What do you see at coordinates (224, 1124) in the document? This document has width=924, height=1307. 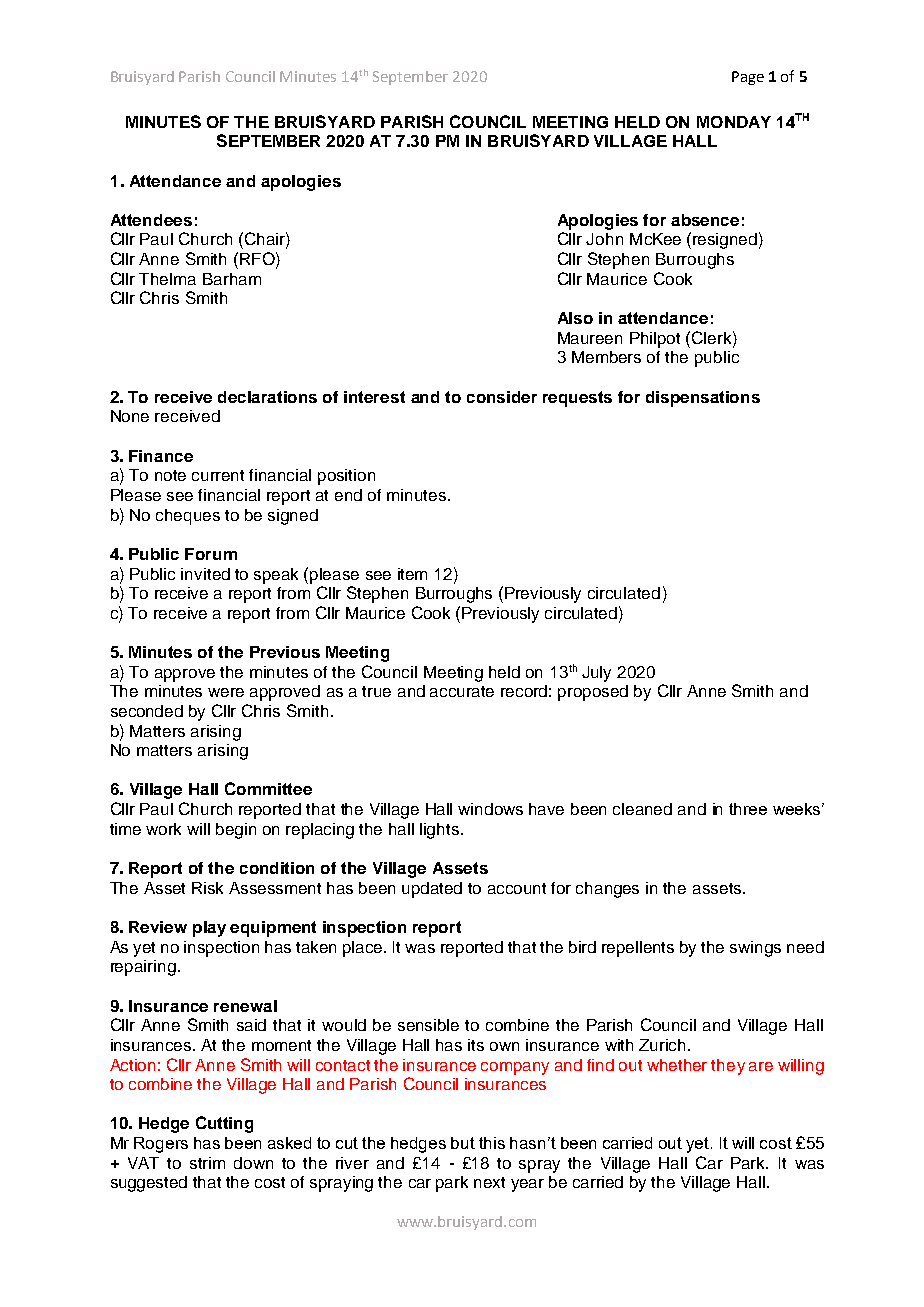 I see `Cutting` at bounding box center [224, 1124].
